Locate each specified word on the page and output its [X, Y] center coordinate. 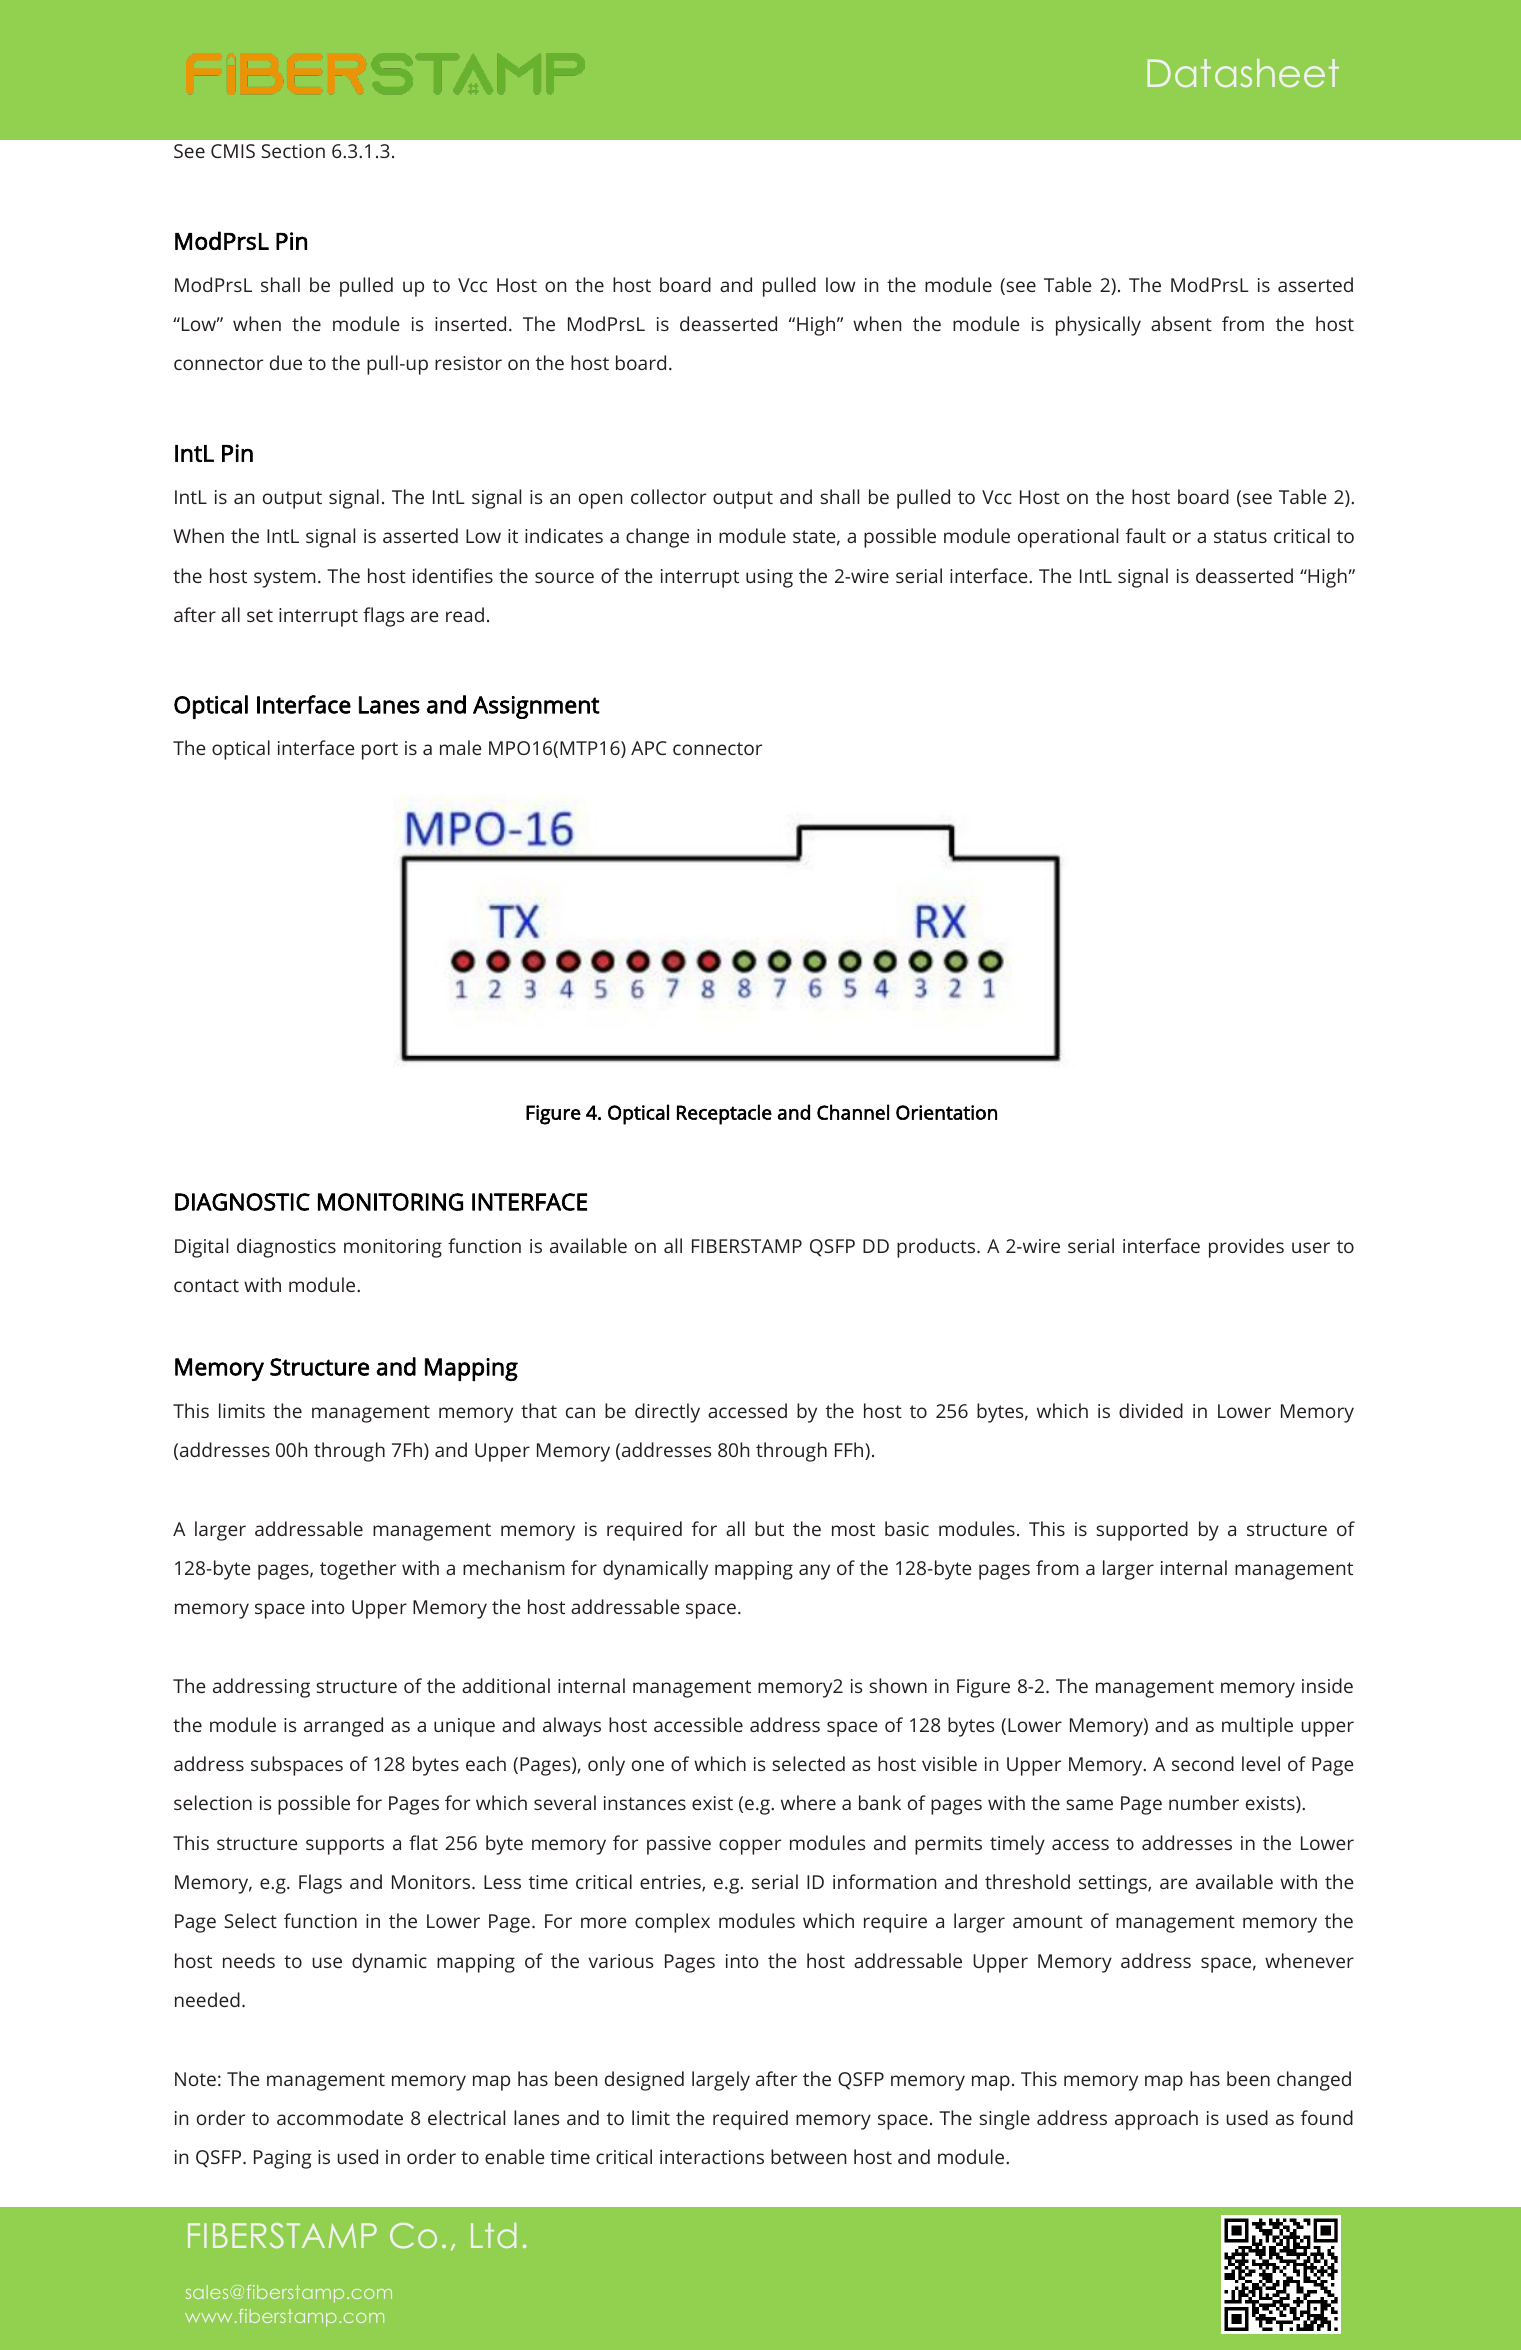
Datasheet [1243, 73]
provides [1246, 1248]
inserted [470, 323]
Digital [201, 1248]
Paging [283, 2159]
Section [293, 151]
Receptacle [724, 1114]
